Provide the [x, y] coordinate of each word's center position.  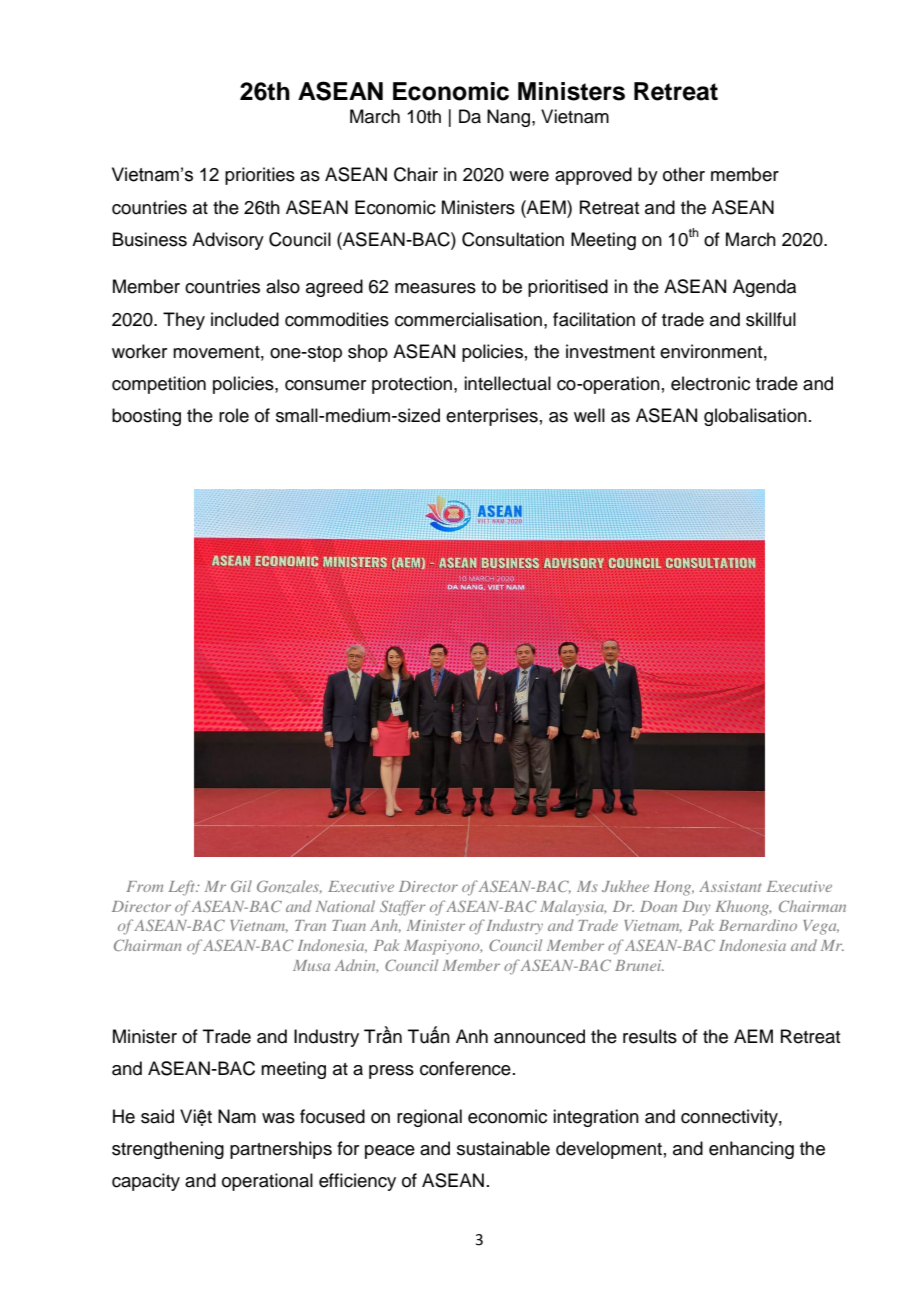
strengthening [168, 1150]
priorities [260, 176]
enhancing [751, 1150]
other [684, 174]
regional [429, 1118]
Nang [510, 118]
